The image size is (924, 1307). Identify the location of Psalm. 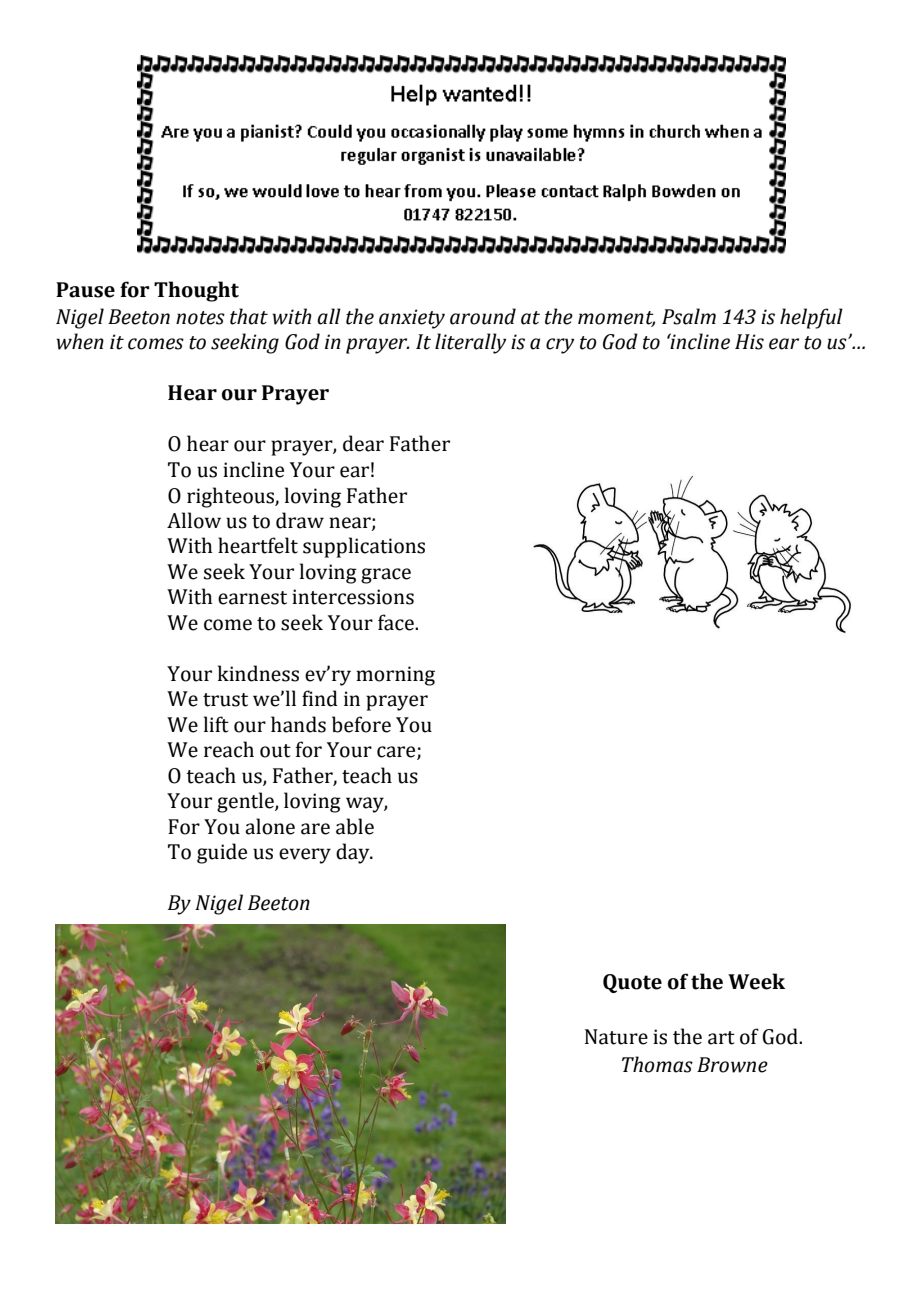
(689, 316).
